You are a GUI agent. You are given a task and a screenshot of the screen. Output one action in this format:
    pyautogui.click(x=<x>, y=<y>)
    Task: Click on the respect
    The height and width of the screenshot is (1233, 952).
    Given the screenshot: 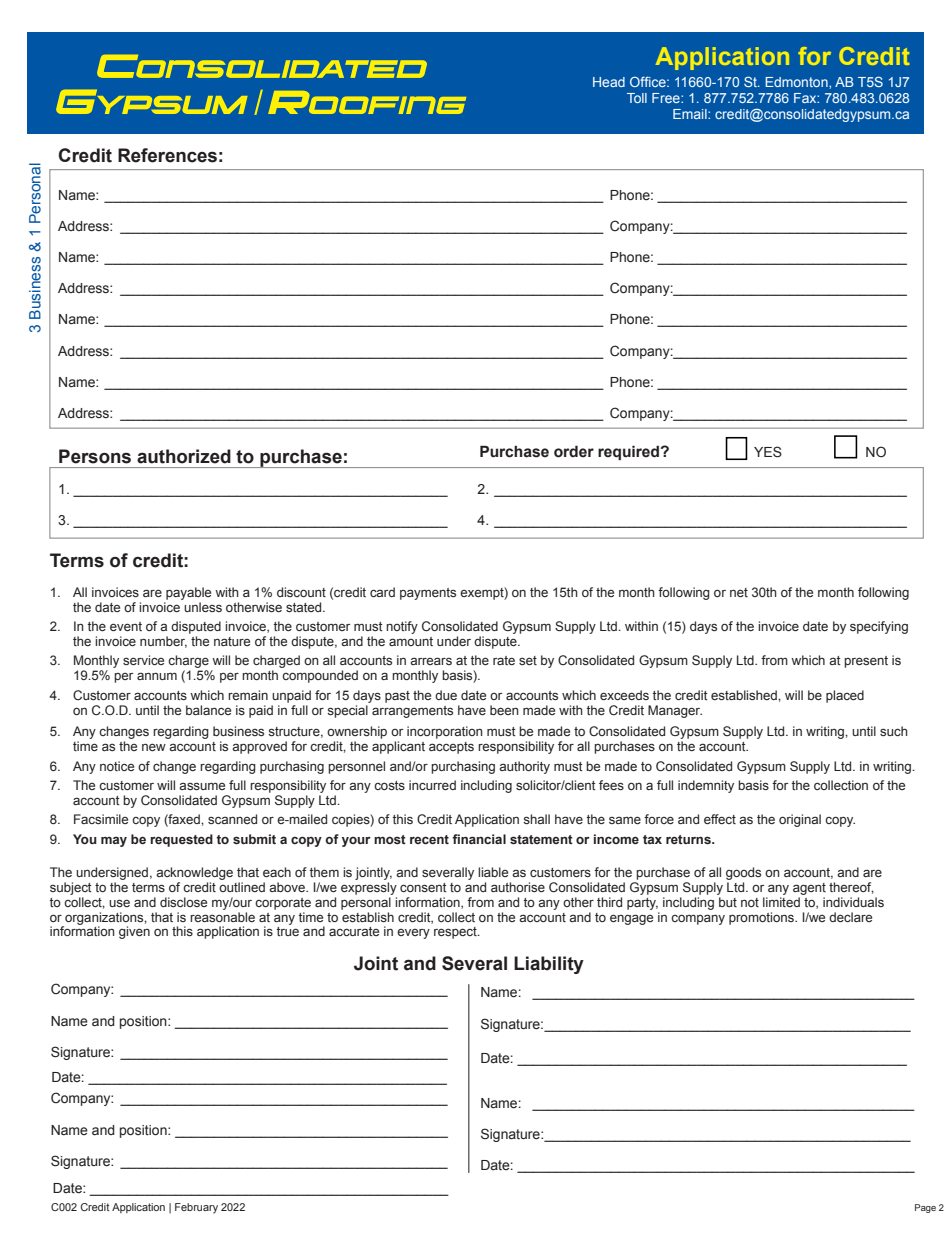 What is the action you would take?
    pyautogui.click(x=456, y=933)
